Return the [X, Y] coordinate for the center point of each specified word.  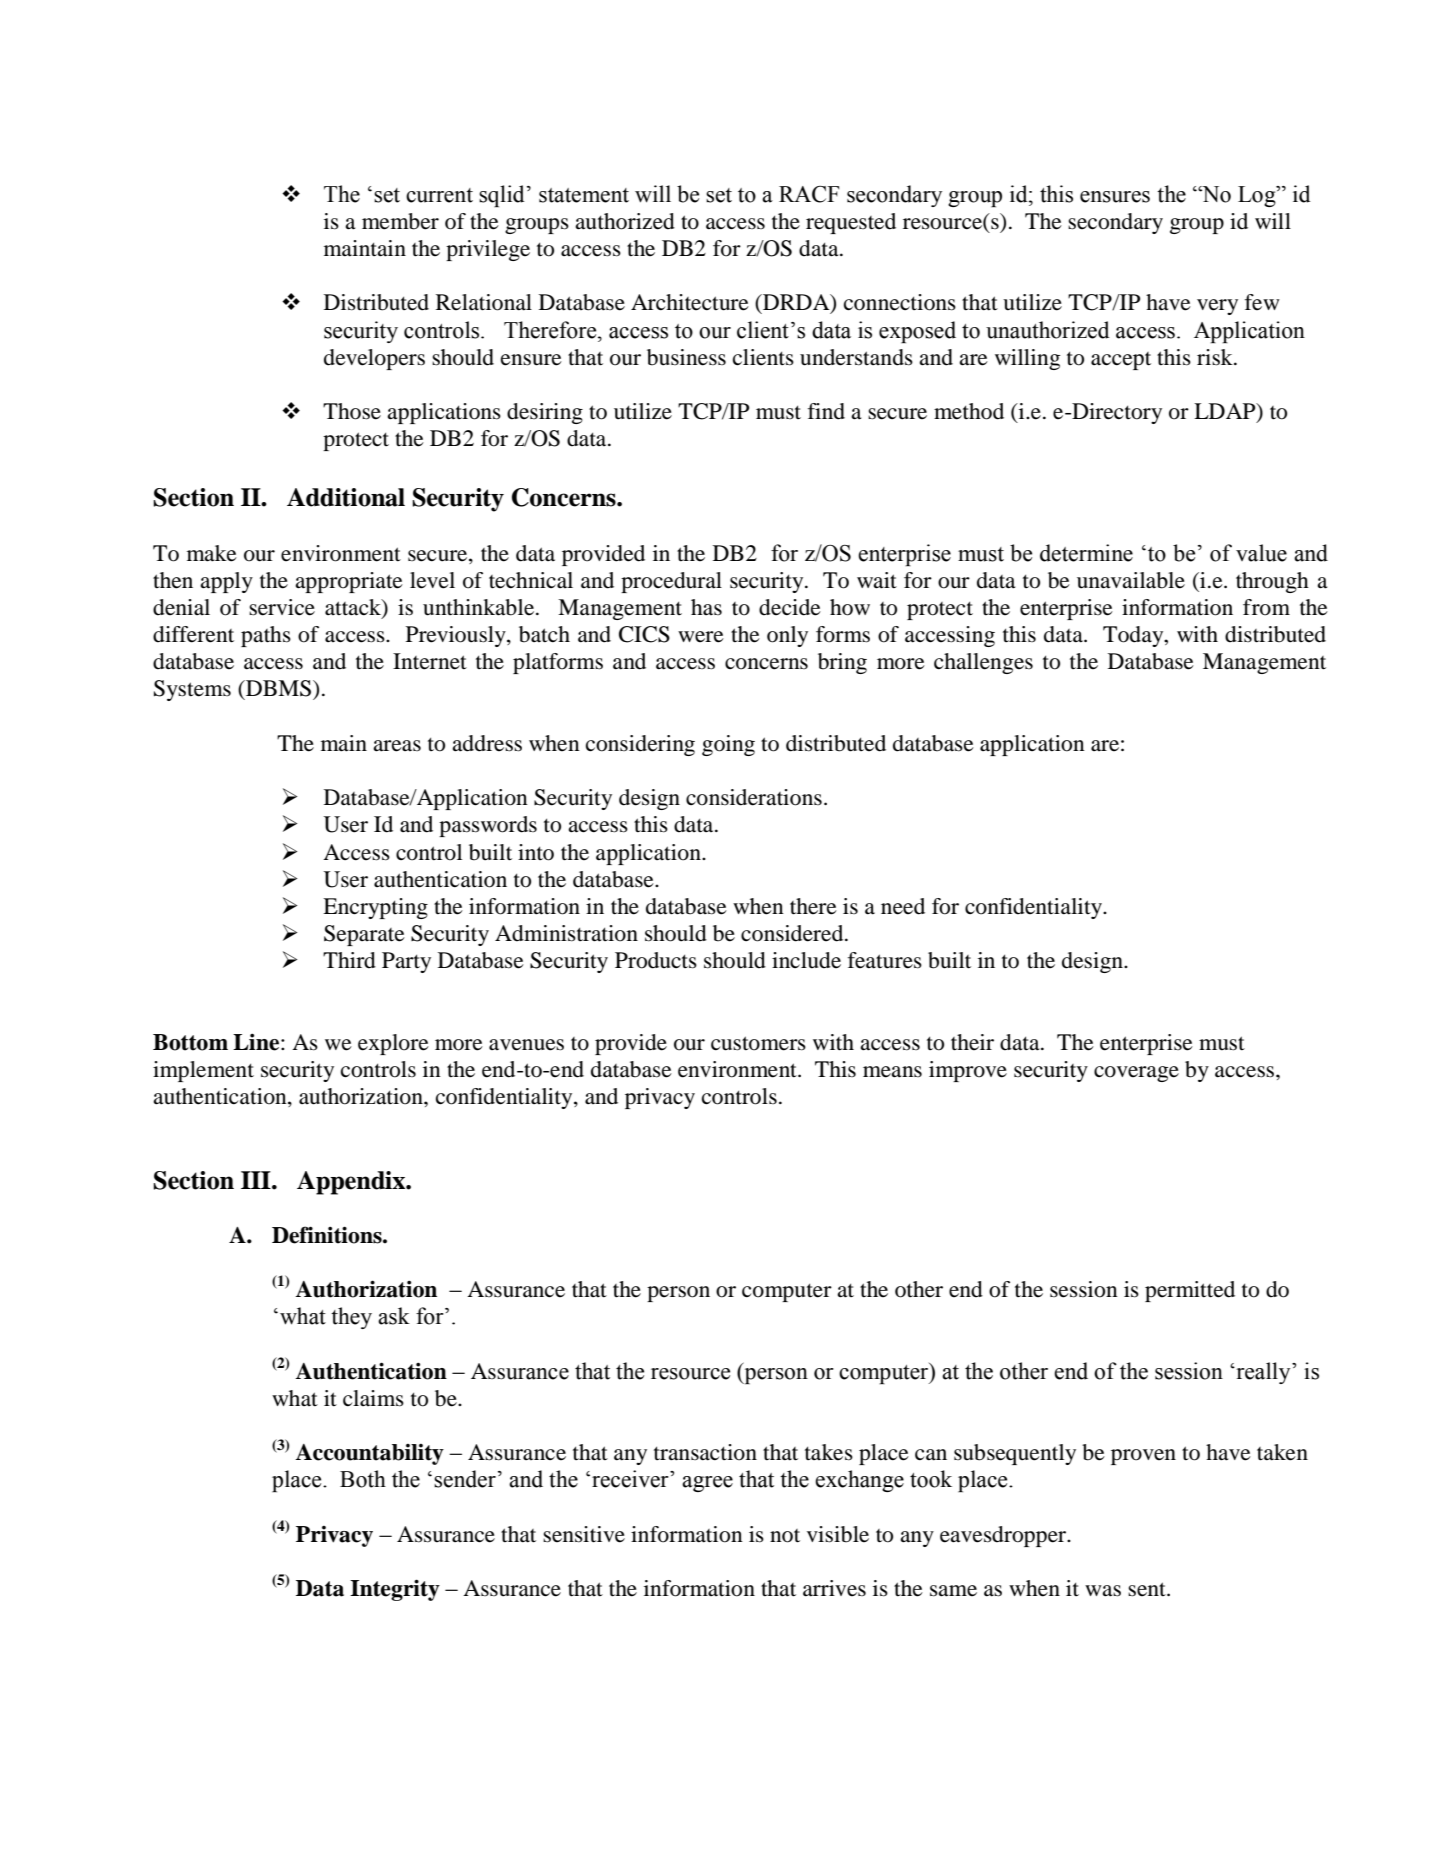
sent [1148, 1589]
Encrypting [375, 908]
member [400, 221]
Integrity [395, 1590]
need [903, 906]
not [785, 1536]
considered [793, 933]
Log [1258, 196]
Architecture [690, 302]
